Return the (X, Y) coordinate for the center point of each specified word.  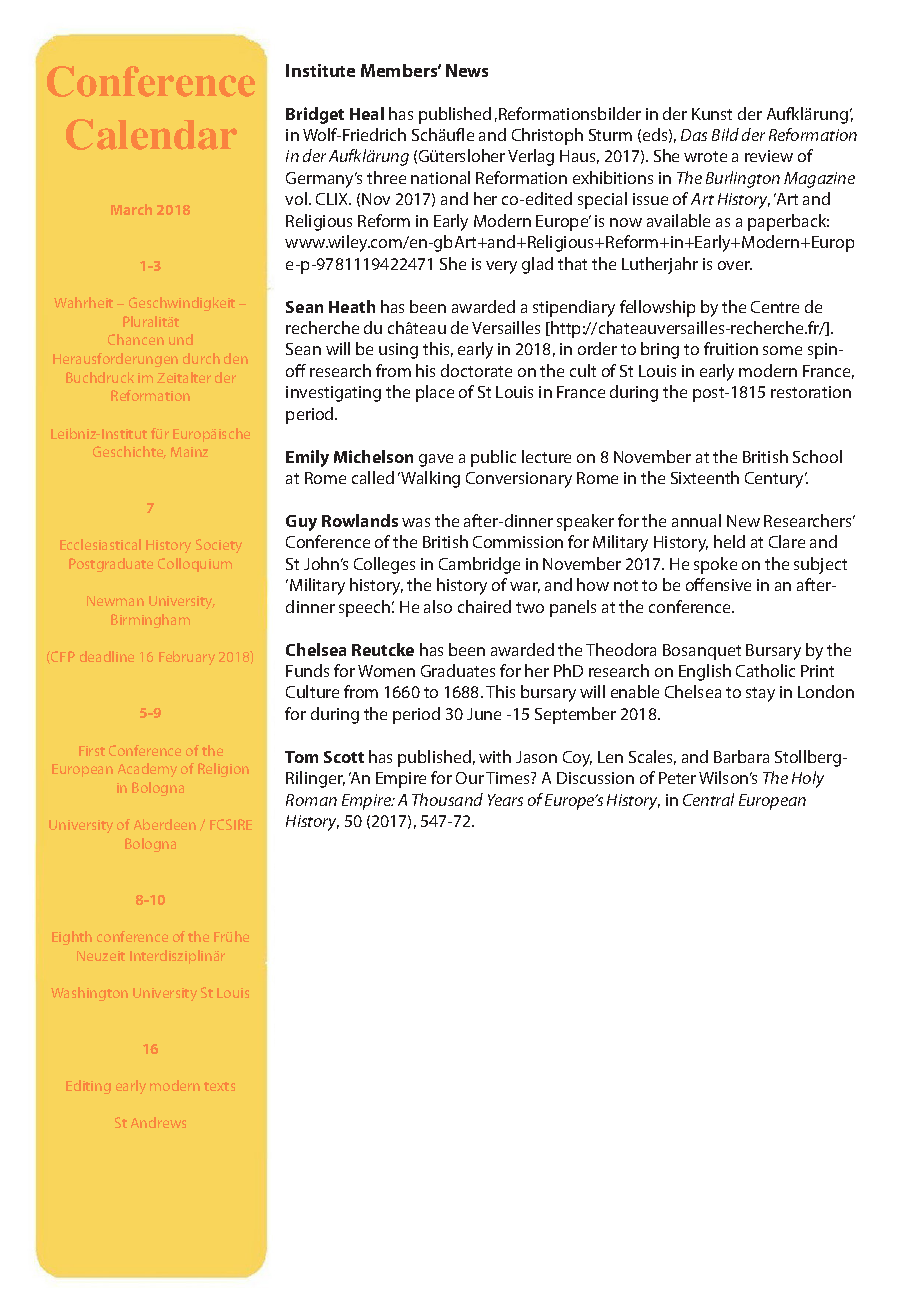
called (373, 477)
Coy (577, 759)
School (817, 456)
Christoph (547, 136)
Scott (344, 757)
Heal (367, 113)
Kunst (712, 114)
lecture (546, 456)
